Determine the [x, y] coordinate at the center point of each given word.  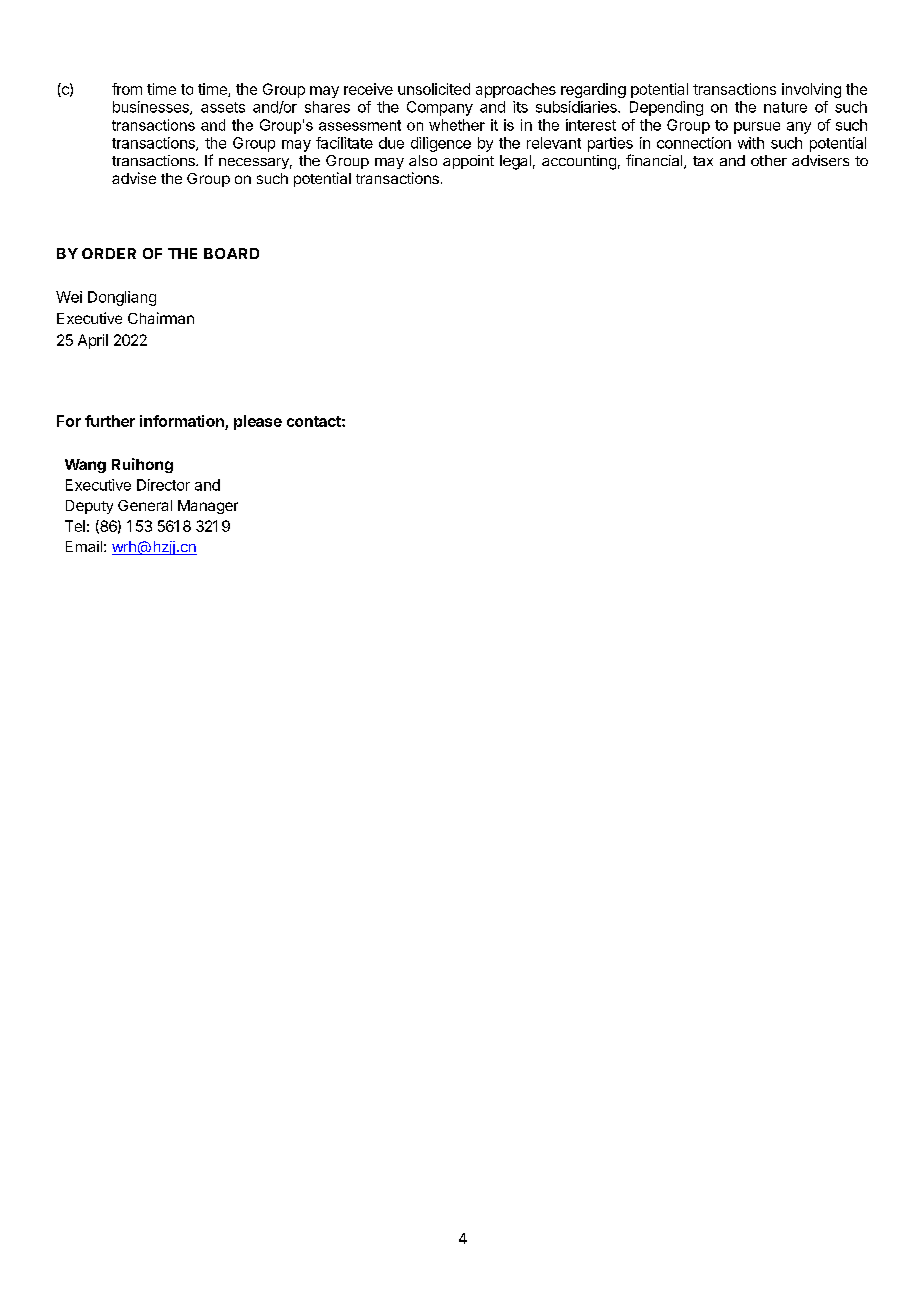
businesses [152, 108]
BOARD [231, 253]
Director [163, 485]
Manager [208, 507]
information [182, 421]
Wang [85, 466]
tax [703, 161]
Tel [75, 526]
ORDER [109, 253]
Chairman [161, 318]
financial [655, 161]
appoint [468, 162]
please [258, 422]
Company [440, 108]
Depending [666, 108]
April [93, 341]
